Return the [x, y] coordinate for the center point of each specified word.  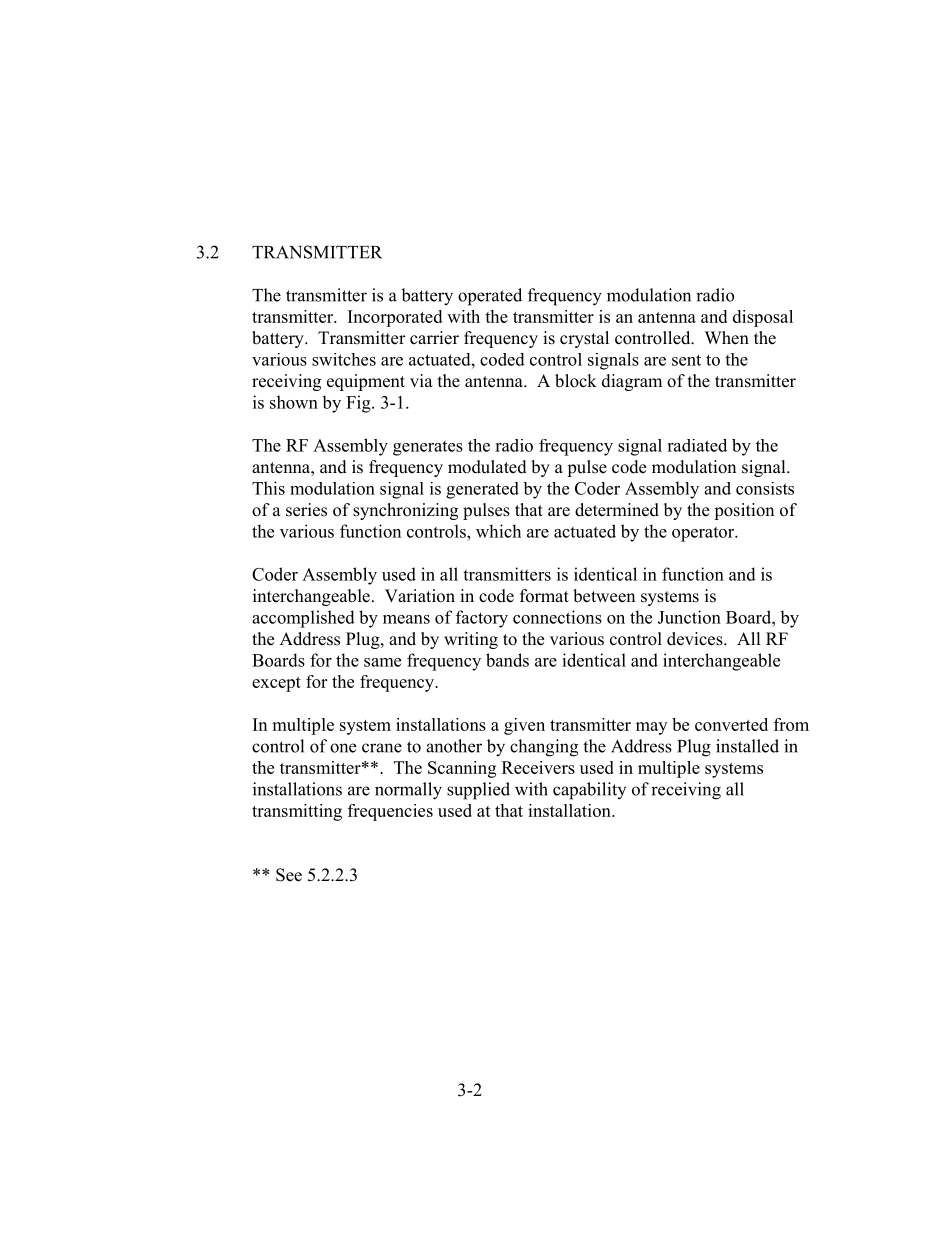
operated [490, 297]
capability [589, 791]
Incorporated [395, 318]
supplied [478, 791]
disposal [763, 318]
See [289, 875]
